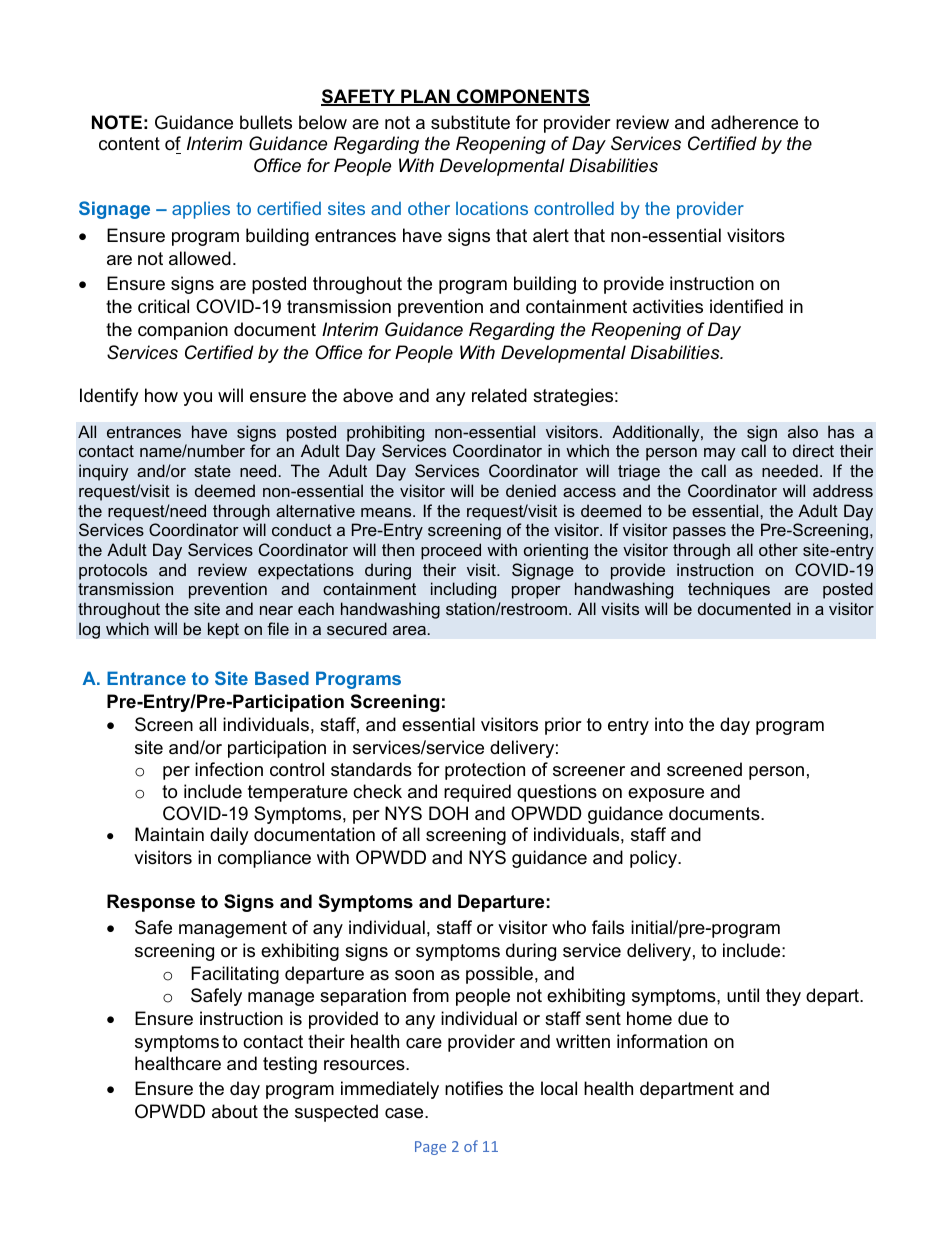  I want to click on substitute, so click(470, 122).
